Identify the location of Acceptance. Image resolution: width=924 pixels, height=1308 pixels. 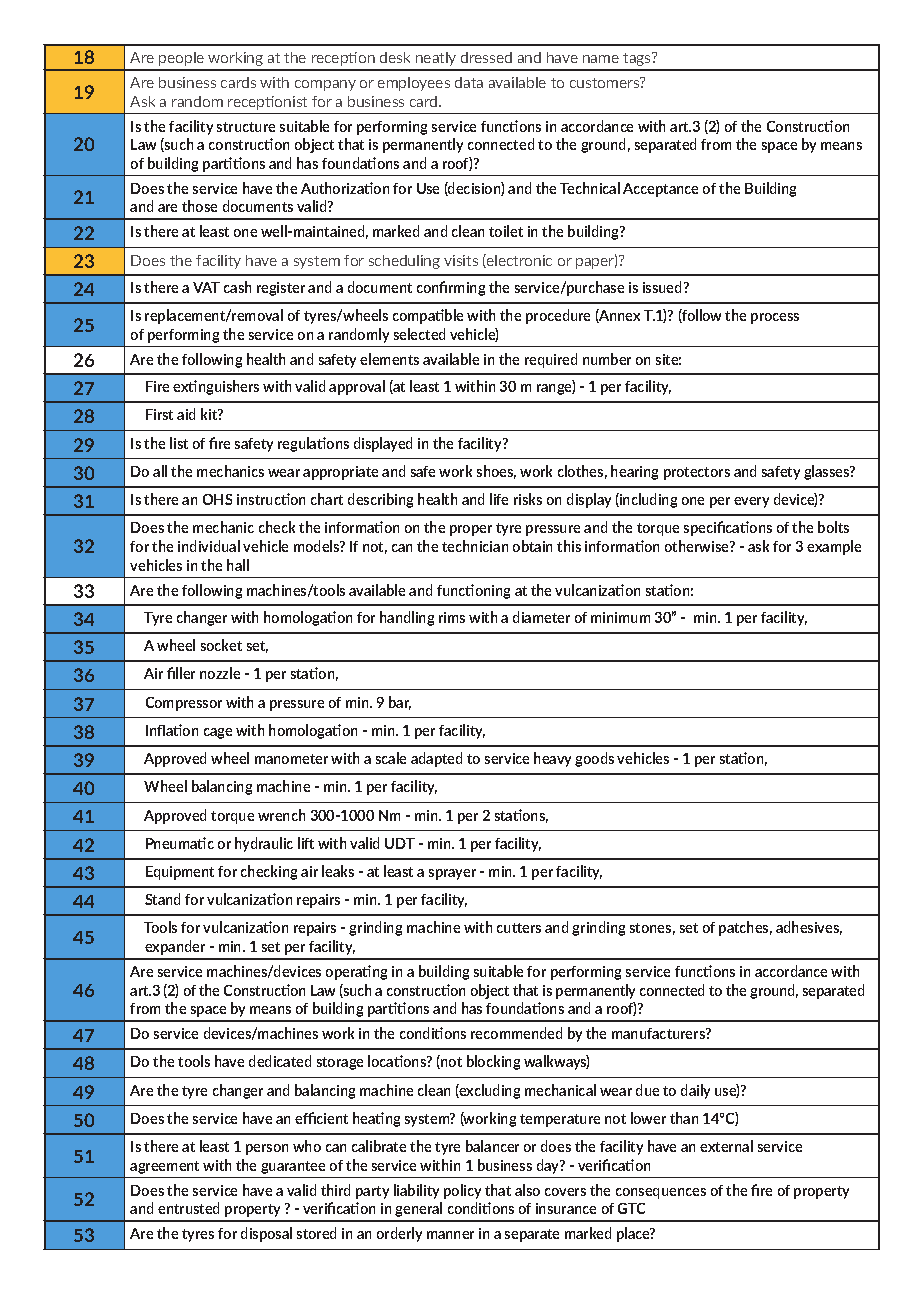
(660, 190).
